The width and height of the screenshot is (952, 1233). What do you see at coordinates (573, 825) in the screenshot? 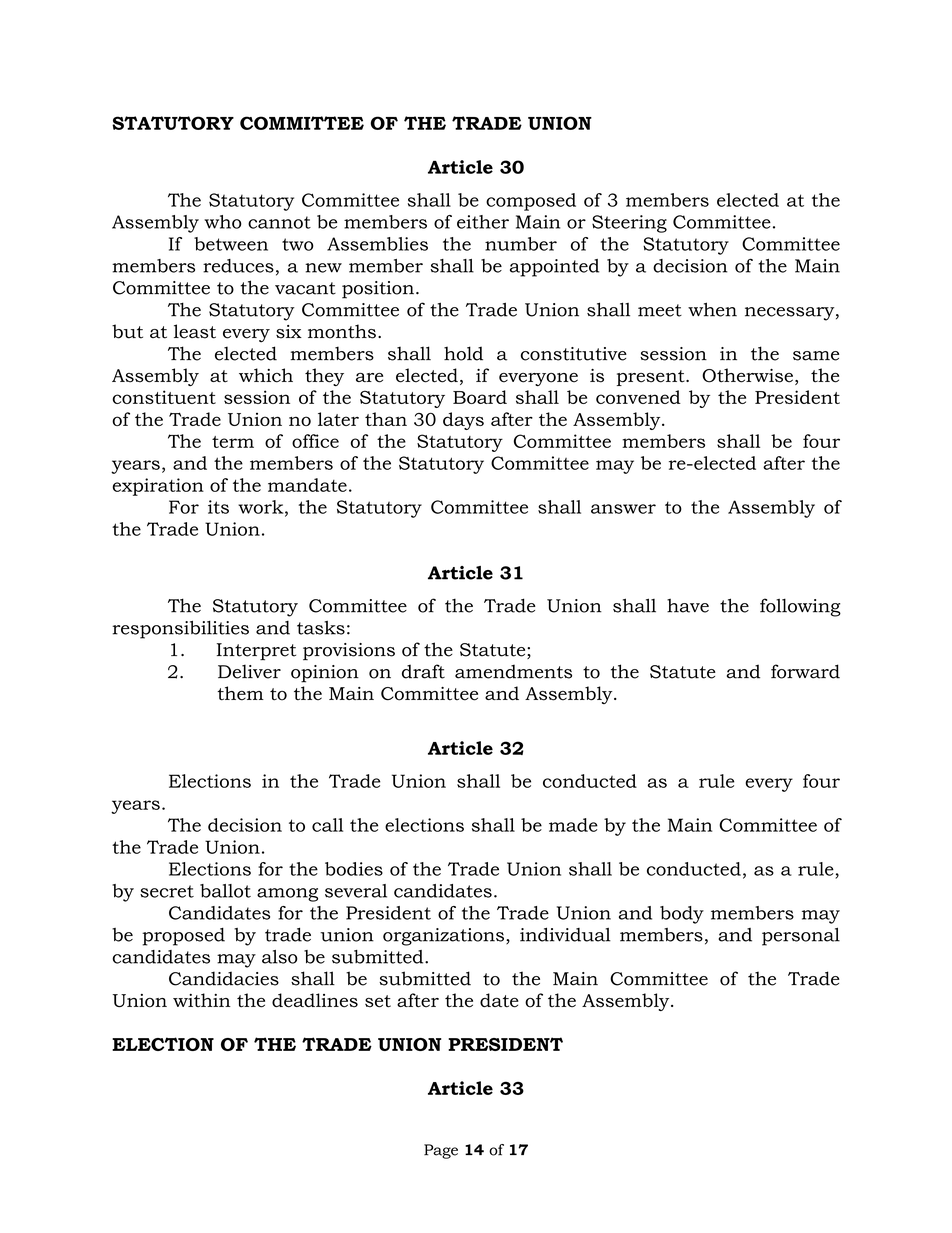
I see `made` at bounding box center [573, 825].
